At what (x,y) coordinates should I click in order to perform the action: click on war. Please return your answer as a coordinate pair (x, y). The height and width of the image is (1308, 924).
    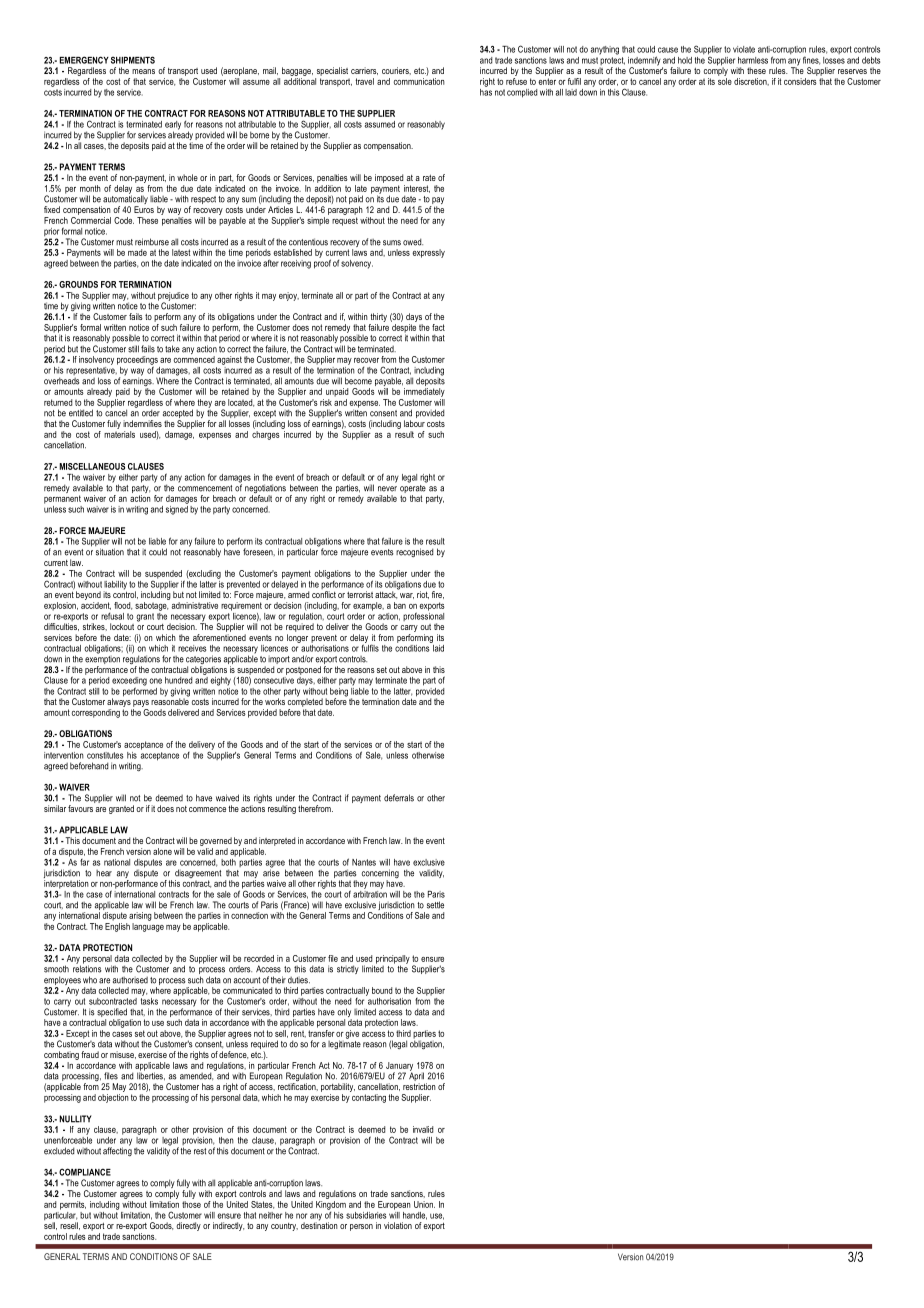
    Looking at the image, I should click on (407, 596).
